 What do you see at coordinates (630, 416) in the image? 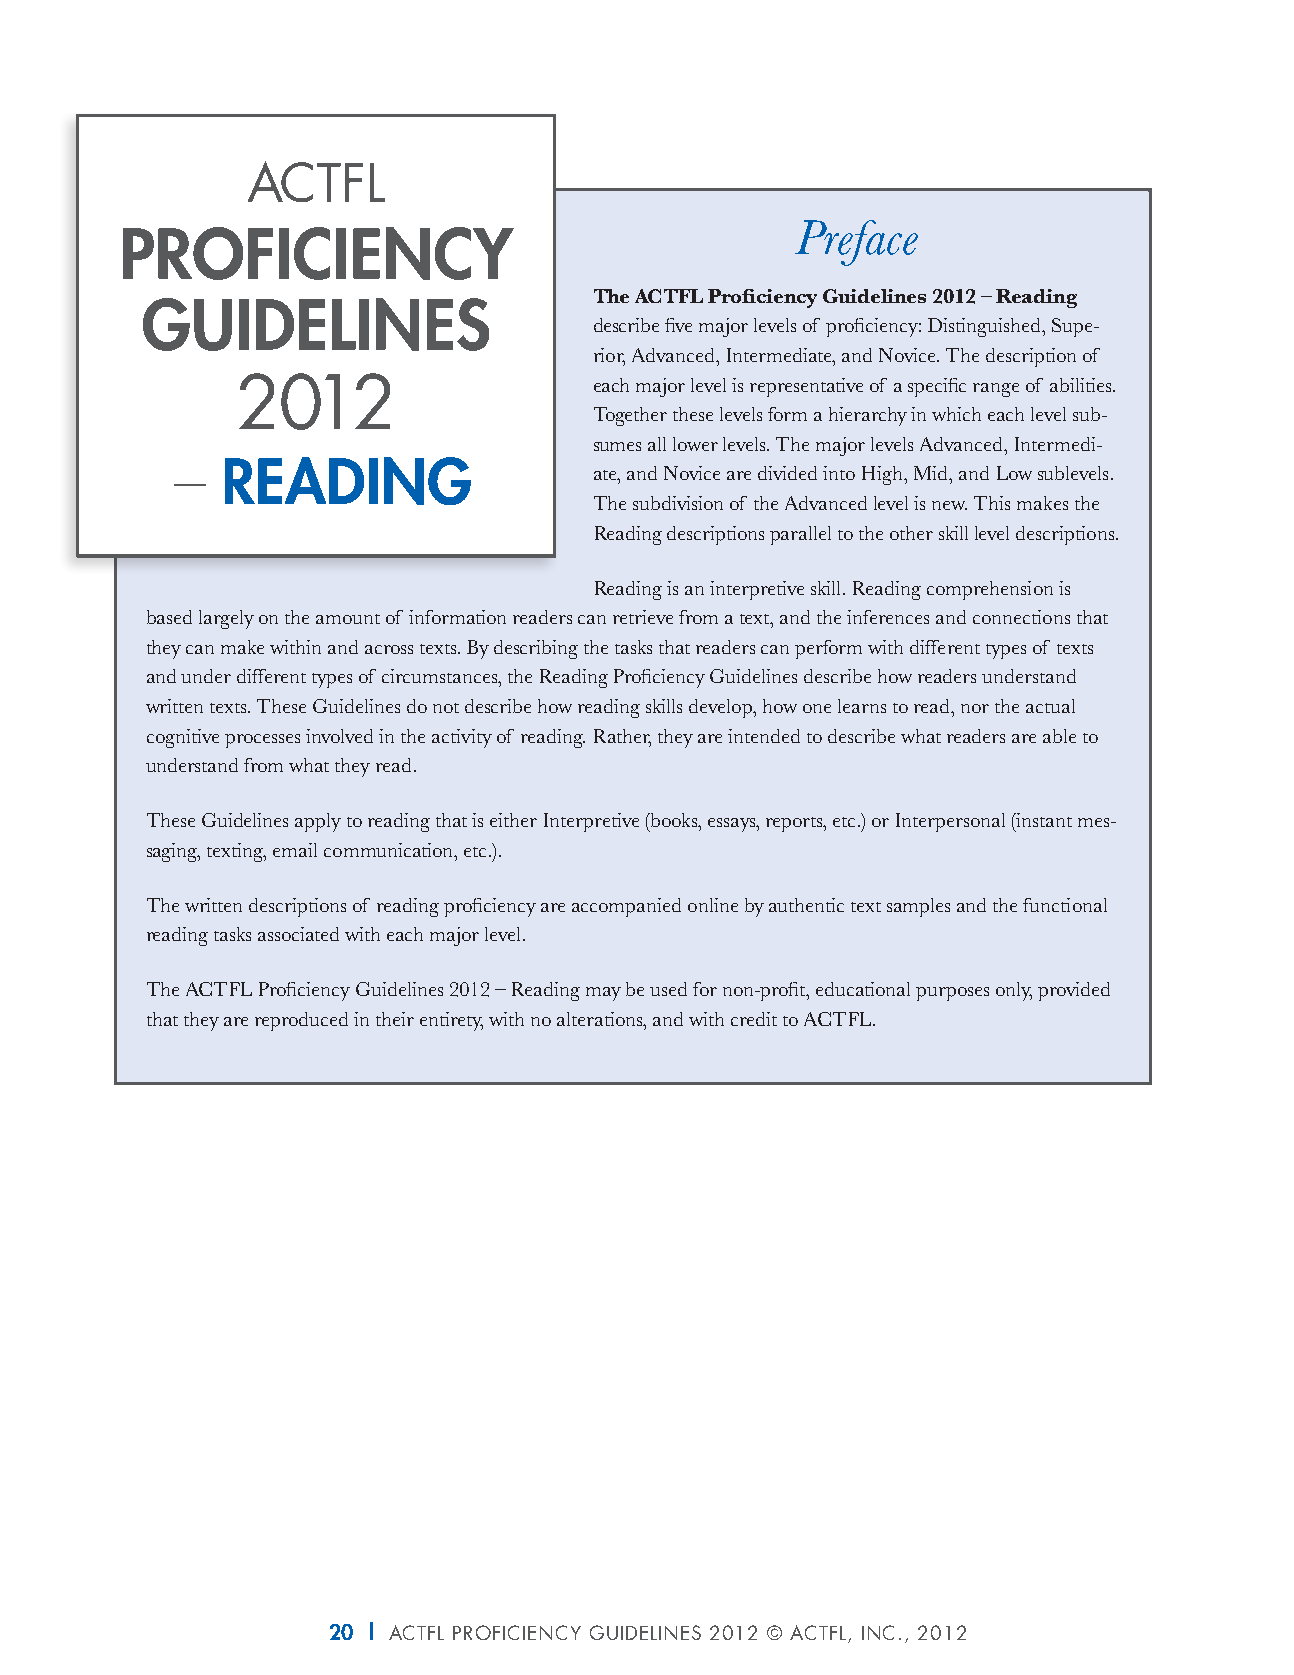
I see `Together` at bounding box center [630, 416].
